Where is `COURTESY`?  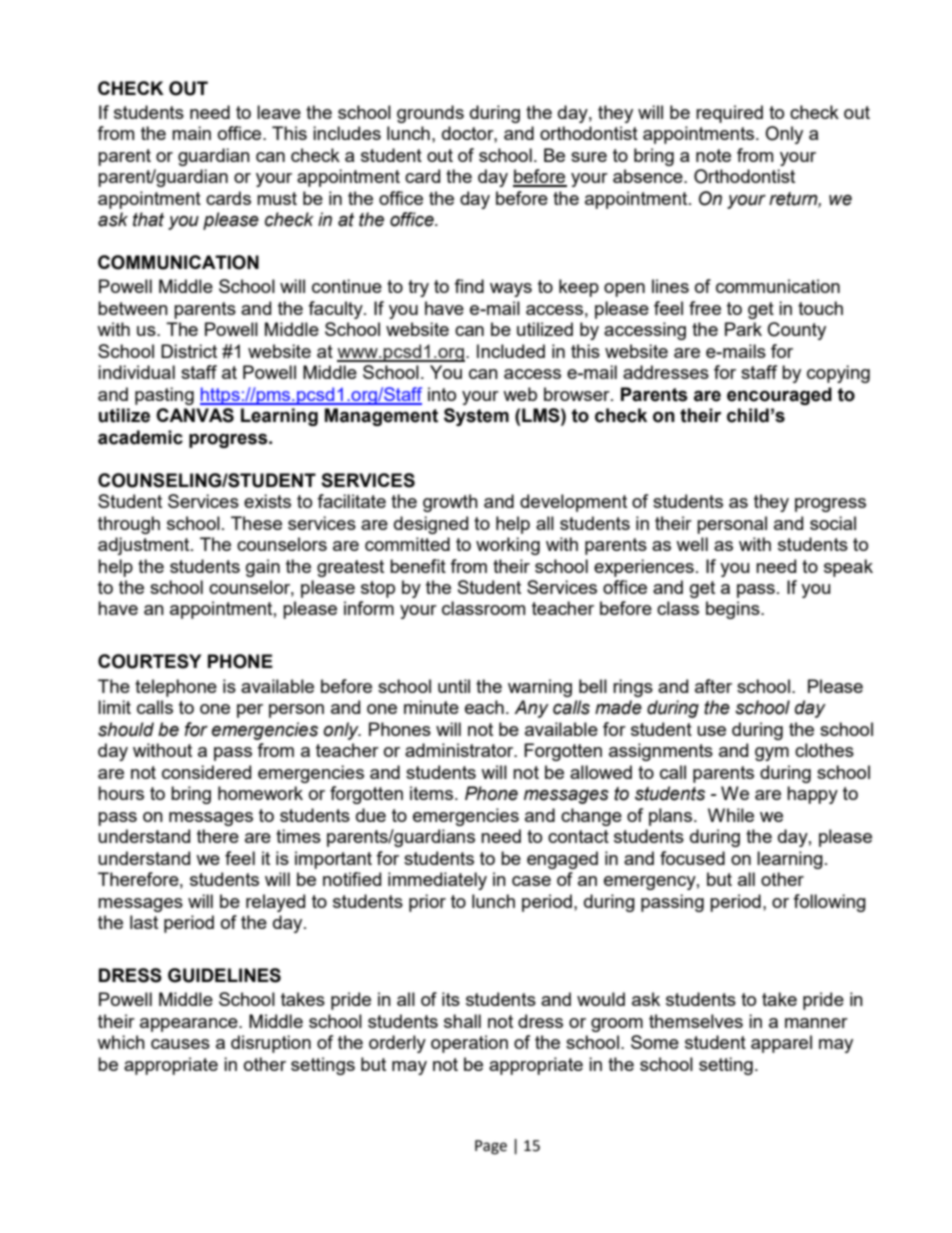
COURTESY is located at coordinates (149, 661).
